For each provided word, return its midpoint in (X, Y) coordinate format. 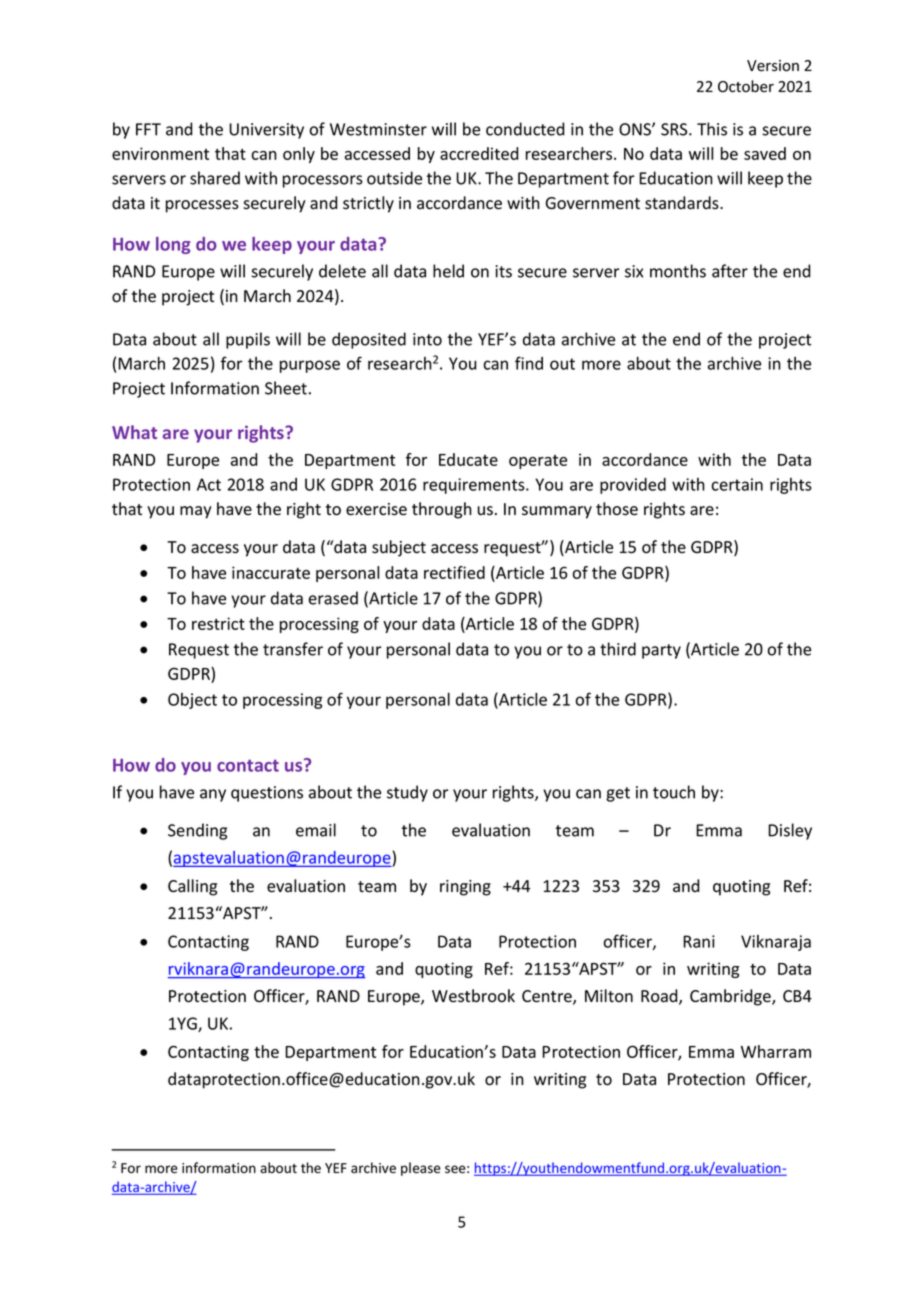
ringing (465, 888)
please (421, 1169)
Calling (192, 887)
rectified (454, 572)
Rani (699, 941)
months (678, 271)
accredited (479, 153)
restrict (218, 623)
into (427, 339)
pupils (248, 340)
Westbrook (473, 996)
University (266, 131)
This (712, 129)
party (661, 651)
